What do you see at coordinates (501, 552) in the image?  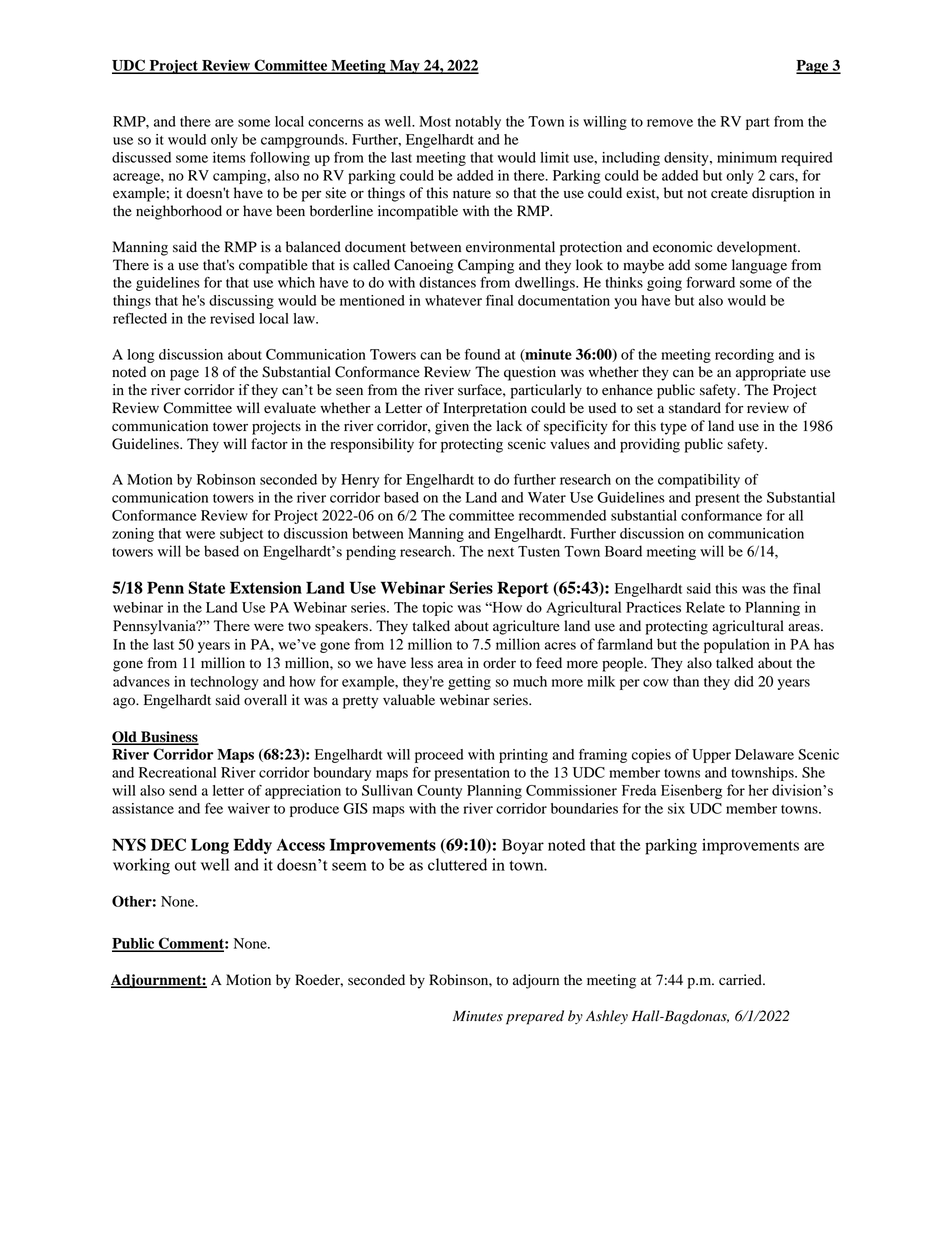 I see `next` at bounding box center [501, 552].
